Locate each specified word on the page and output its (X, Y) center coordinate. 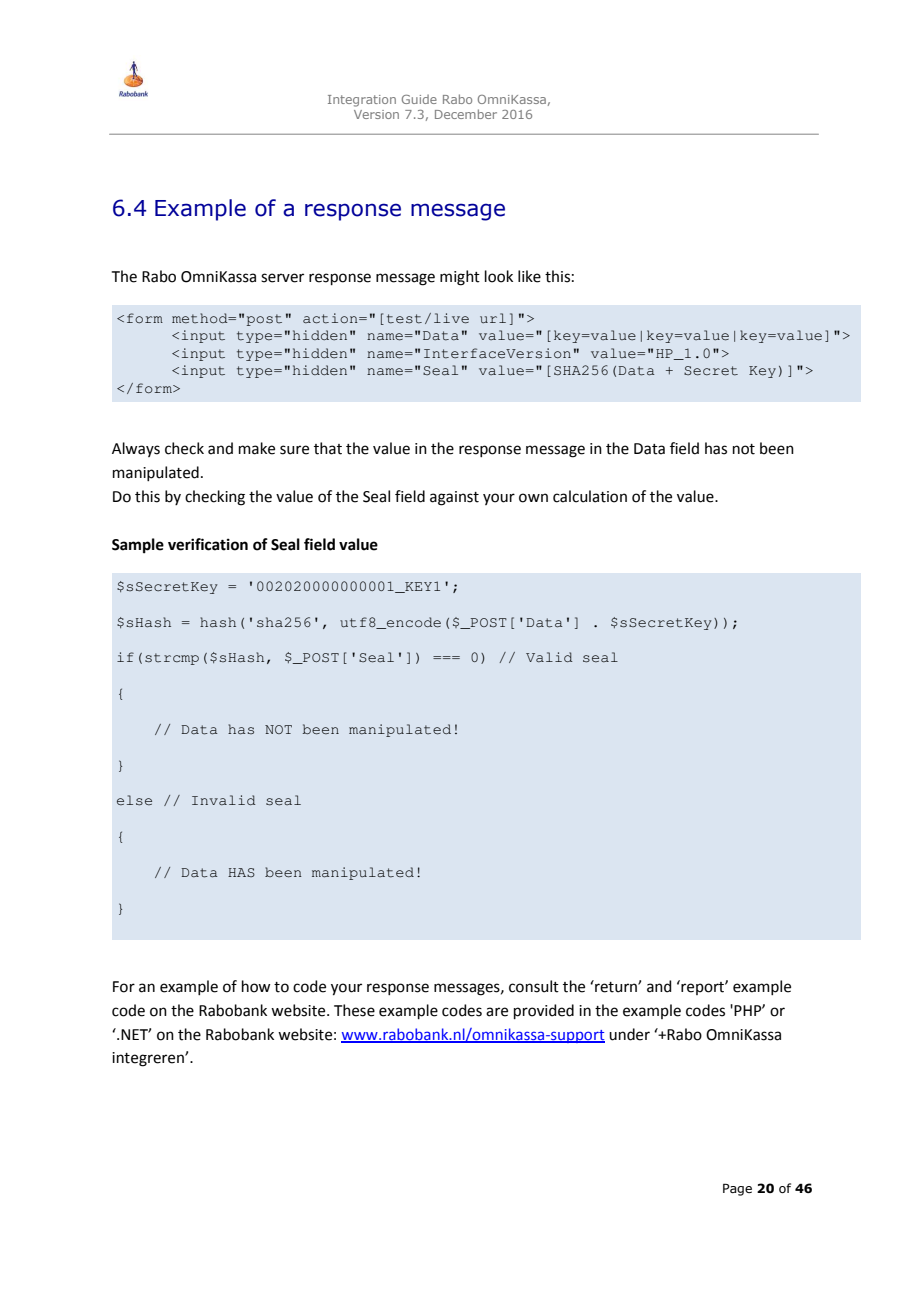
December (466, 114)
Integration (362, 101)
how (256, 986)
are (497, 1012)
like (529, 276)
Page (737, 1189)
